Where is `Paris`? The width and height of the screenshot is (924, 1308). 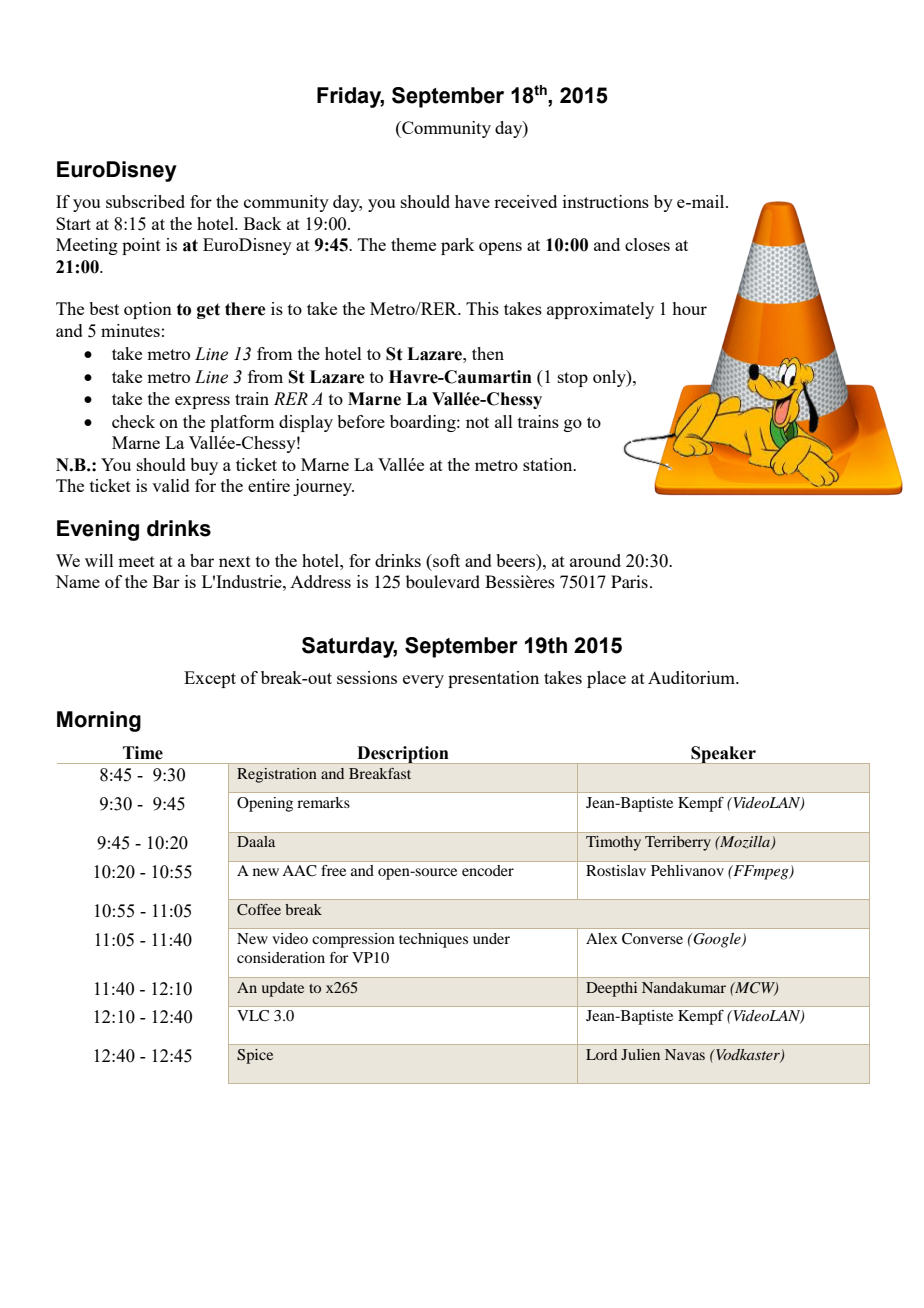
Paris is located at coordinates (629, 581).
